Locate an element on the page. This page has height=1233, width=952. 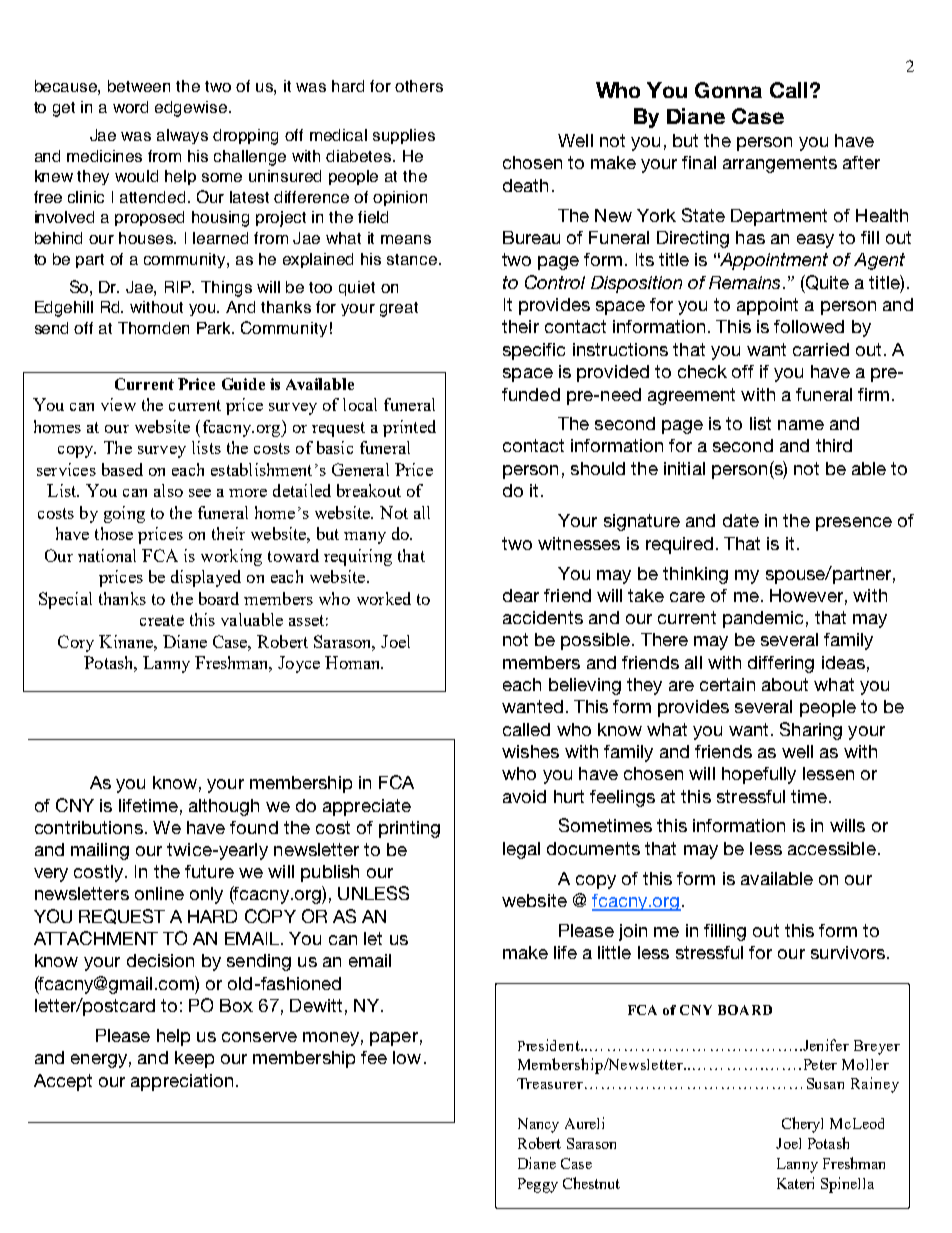
Cheryl is located at coordinates (802, 1125).
